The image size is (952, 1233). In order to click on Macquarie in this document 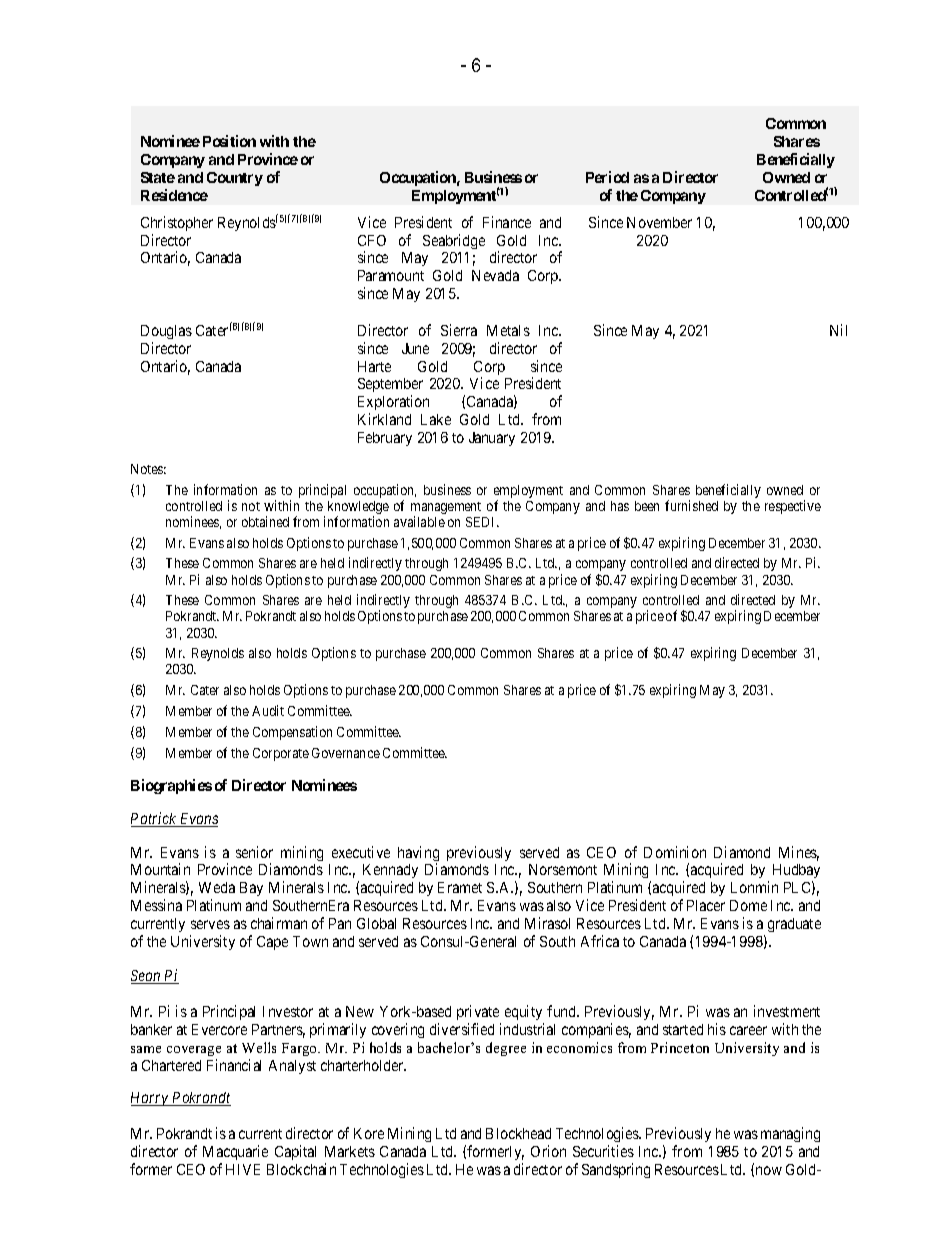, I will do `click(235, 1152)`.
